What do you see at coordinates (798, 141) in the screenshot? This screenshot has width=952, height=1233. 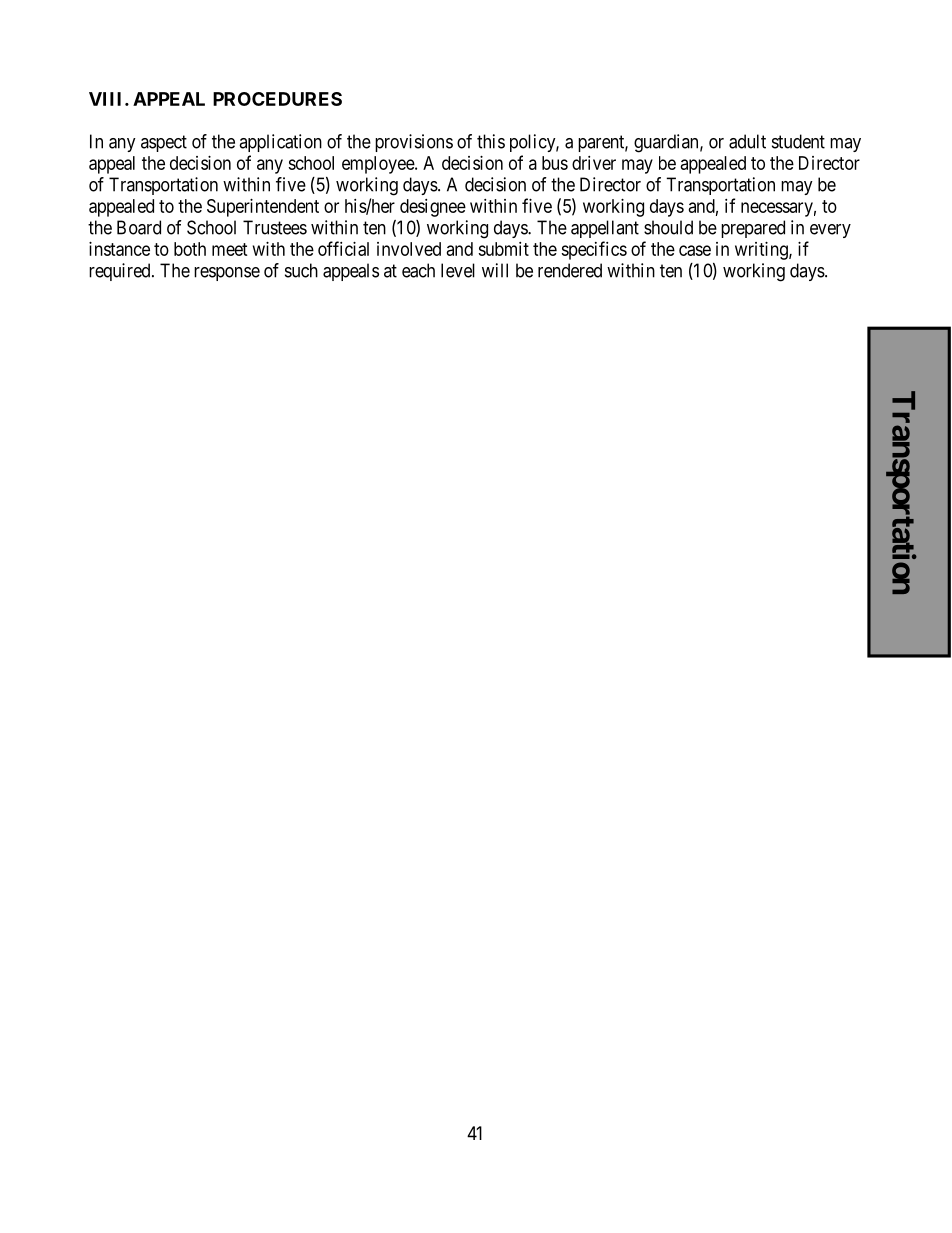 I see `student` at bounding box center [798, 141].
